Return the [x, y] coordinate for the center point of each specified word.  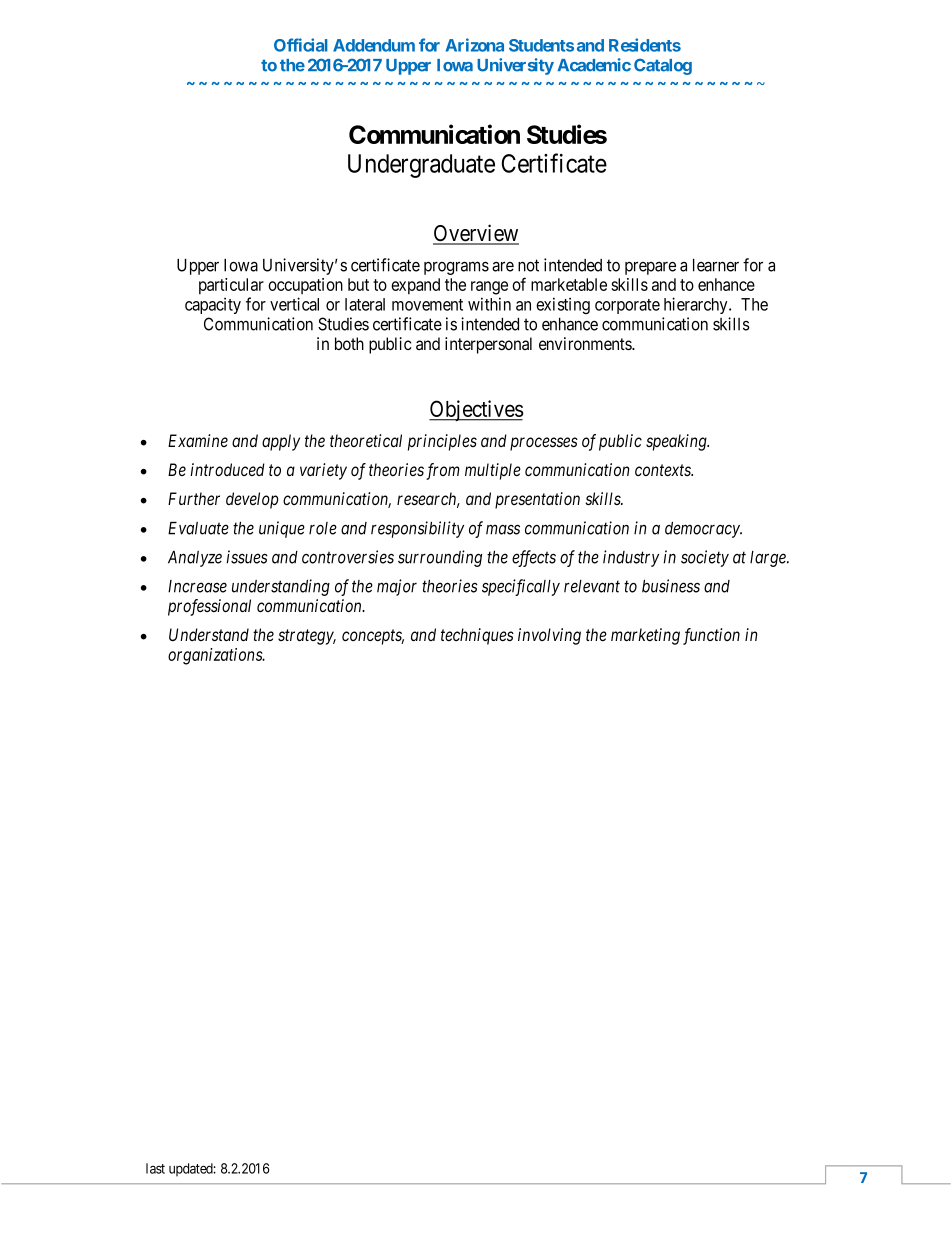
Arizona [475, 45]
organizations [216, 656]
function [711, 636]
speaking [677, 442]
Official [301, 45]
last [155, 1168]
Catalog [663, 66]
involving [549, 636]
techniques [477, 636]
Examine [198, 440]
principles [442, 442]
